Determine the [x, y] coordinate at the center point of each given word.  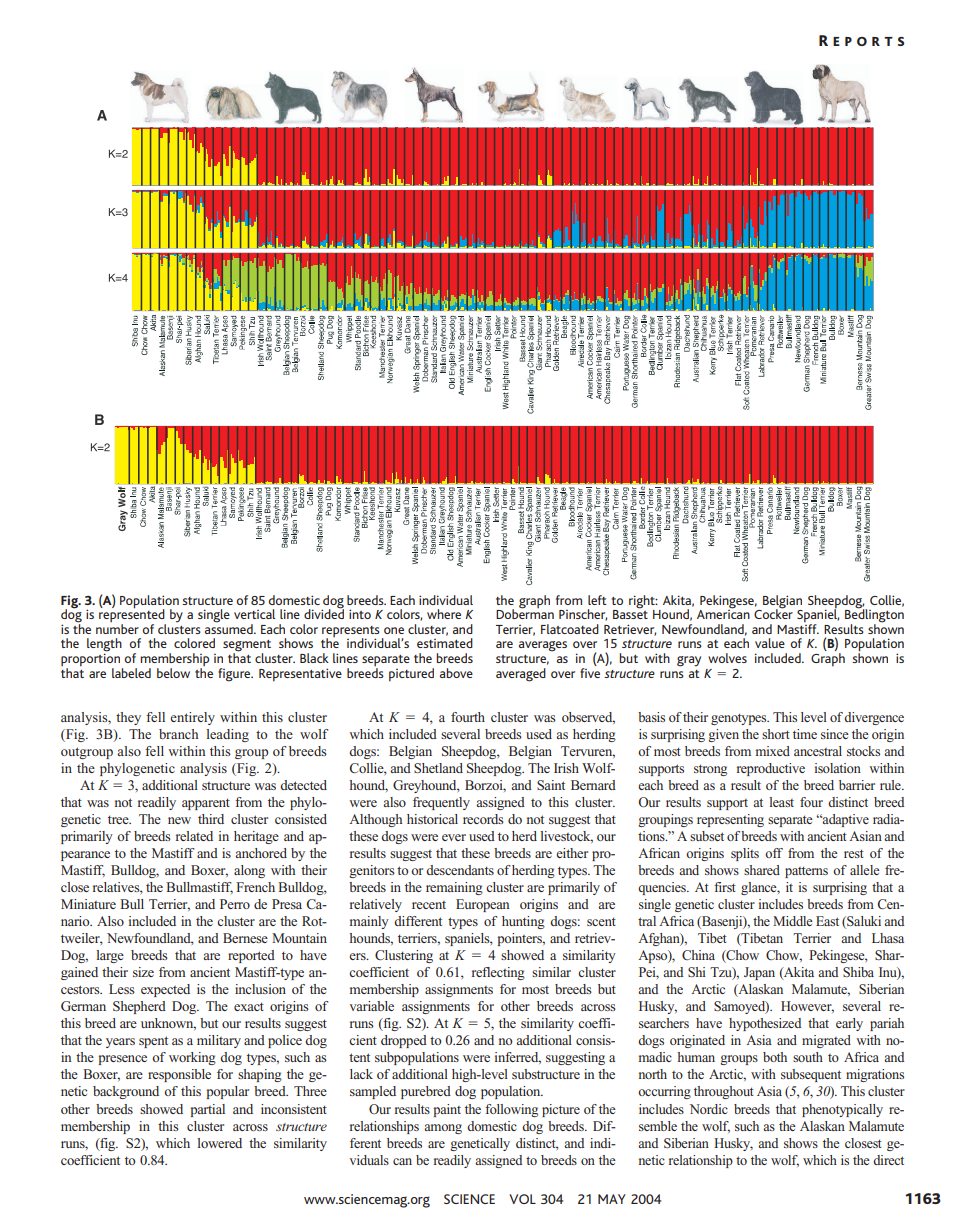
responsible [179, 1075]
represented [132, 616]
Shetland [438, 768]
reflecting [498, 973]
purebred [426, 1092]
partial [208, 1110]
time [805, 734]
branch [179, 734]
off [774, 853]
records [483, 819]
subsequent [811, 1075]
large [110, 956]
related [194, 836]
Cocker [773, 613]
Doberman [525, 613]
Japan [759, 973]
